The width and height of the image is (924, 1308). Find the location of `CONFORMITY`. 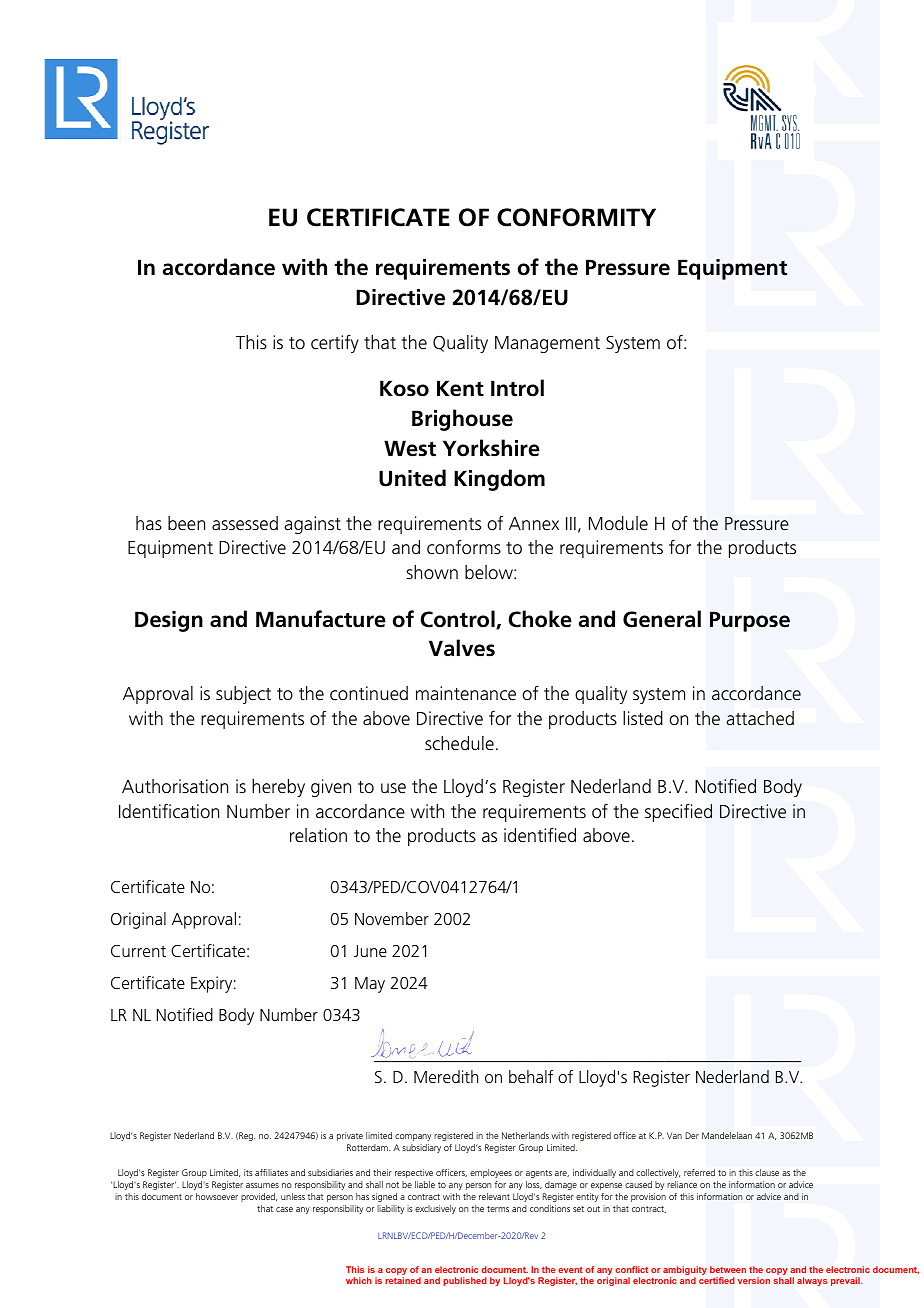

CONFORMITY is located at coordinates (576, 217).
